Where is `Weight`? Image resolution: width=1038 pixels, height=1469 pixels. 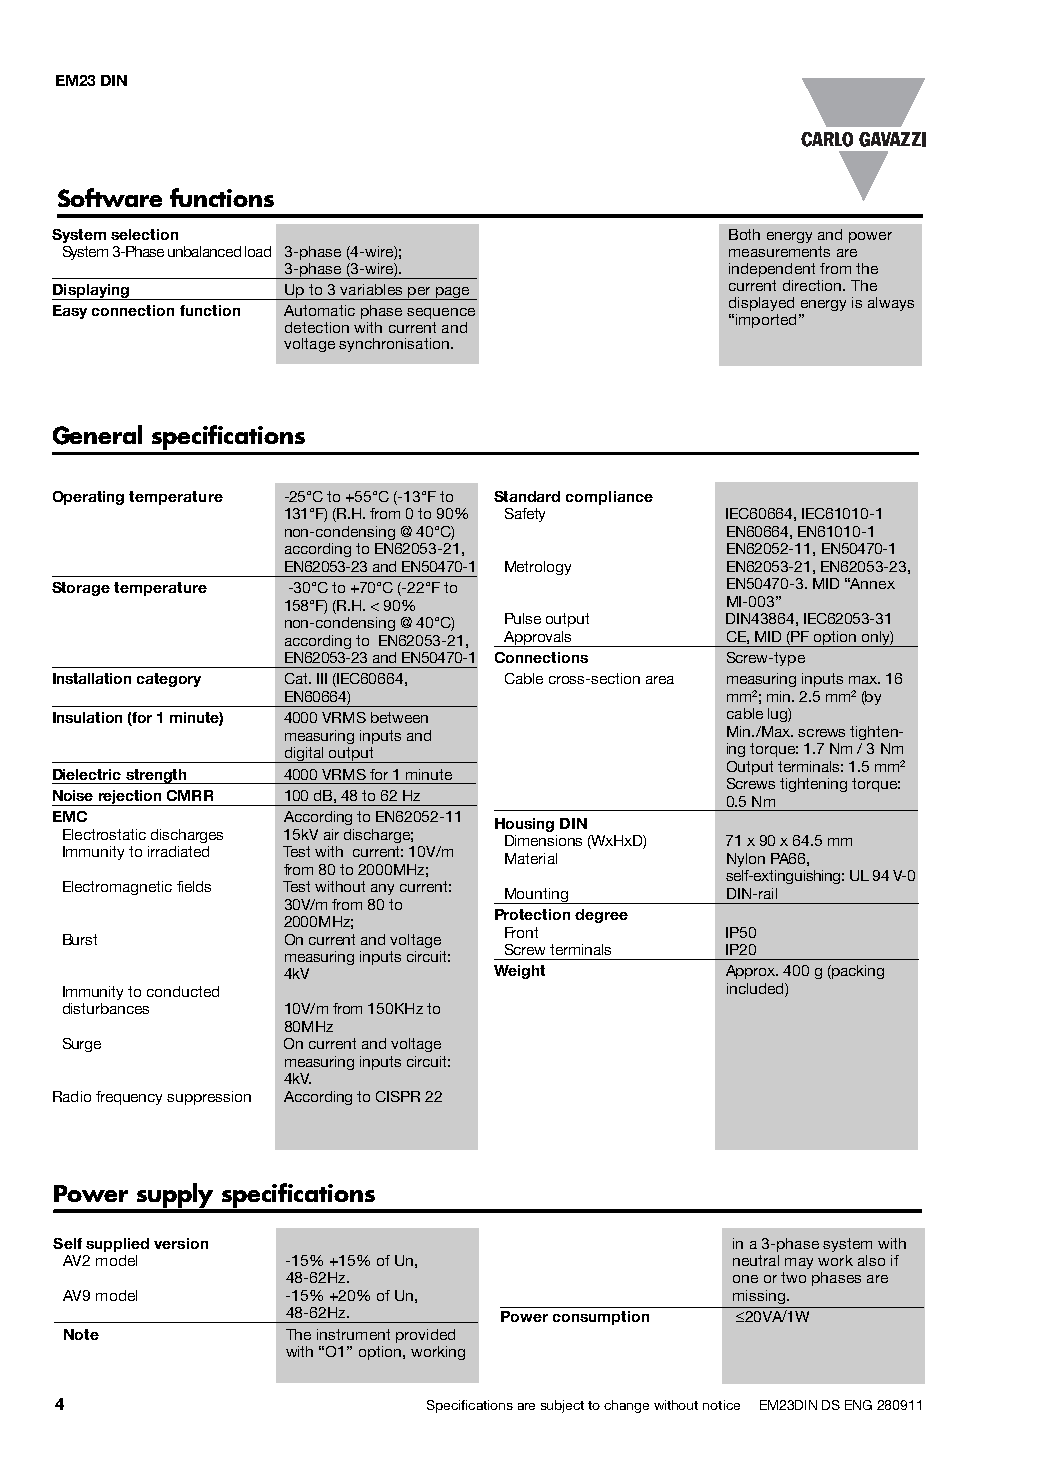 Weight is located at coordinates (519, 972).
